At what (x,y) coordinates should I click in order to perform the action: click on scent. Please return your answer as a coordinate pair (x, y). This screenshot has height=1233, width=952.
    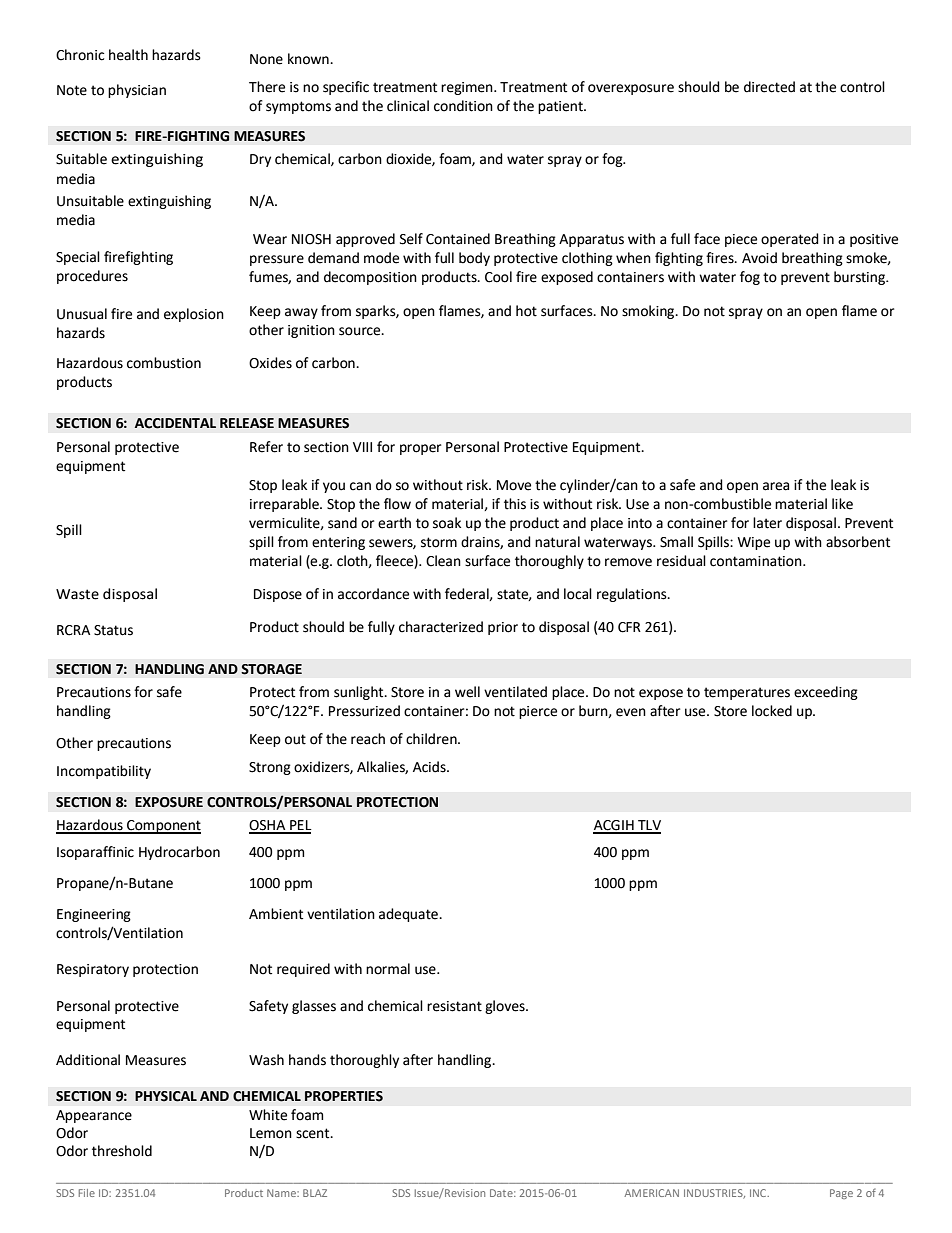
    Looking at the image, I should click on (314, 1133).
